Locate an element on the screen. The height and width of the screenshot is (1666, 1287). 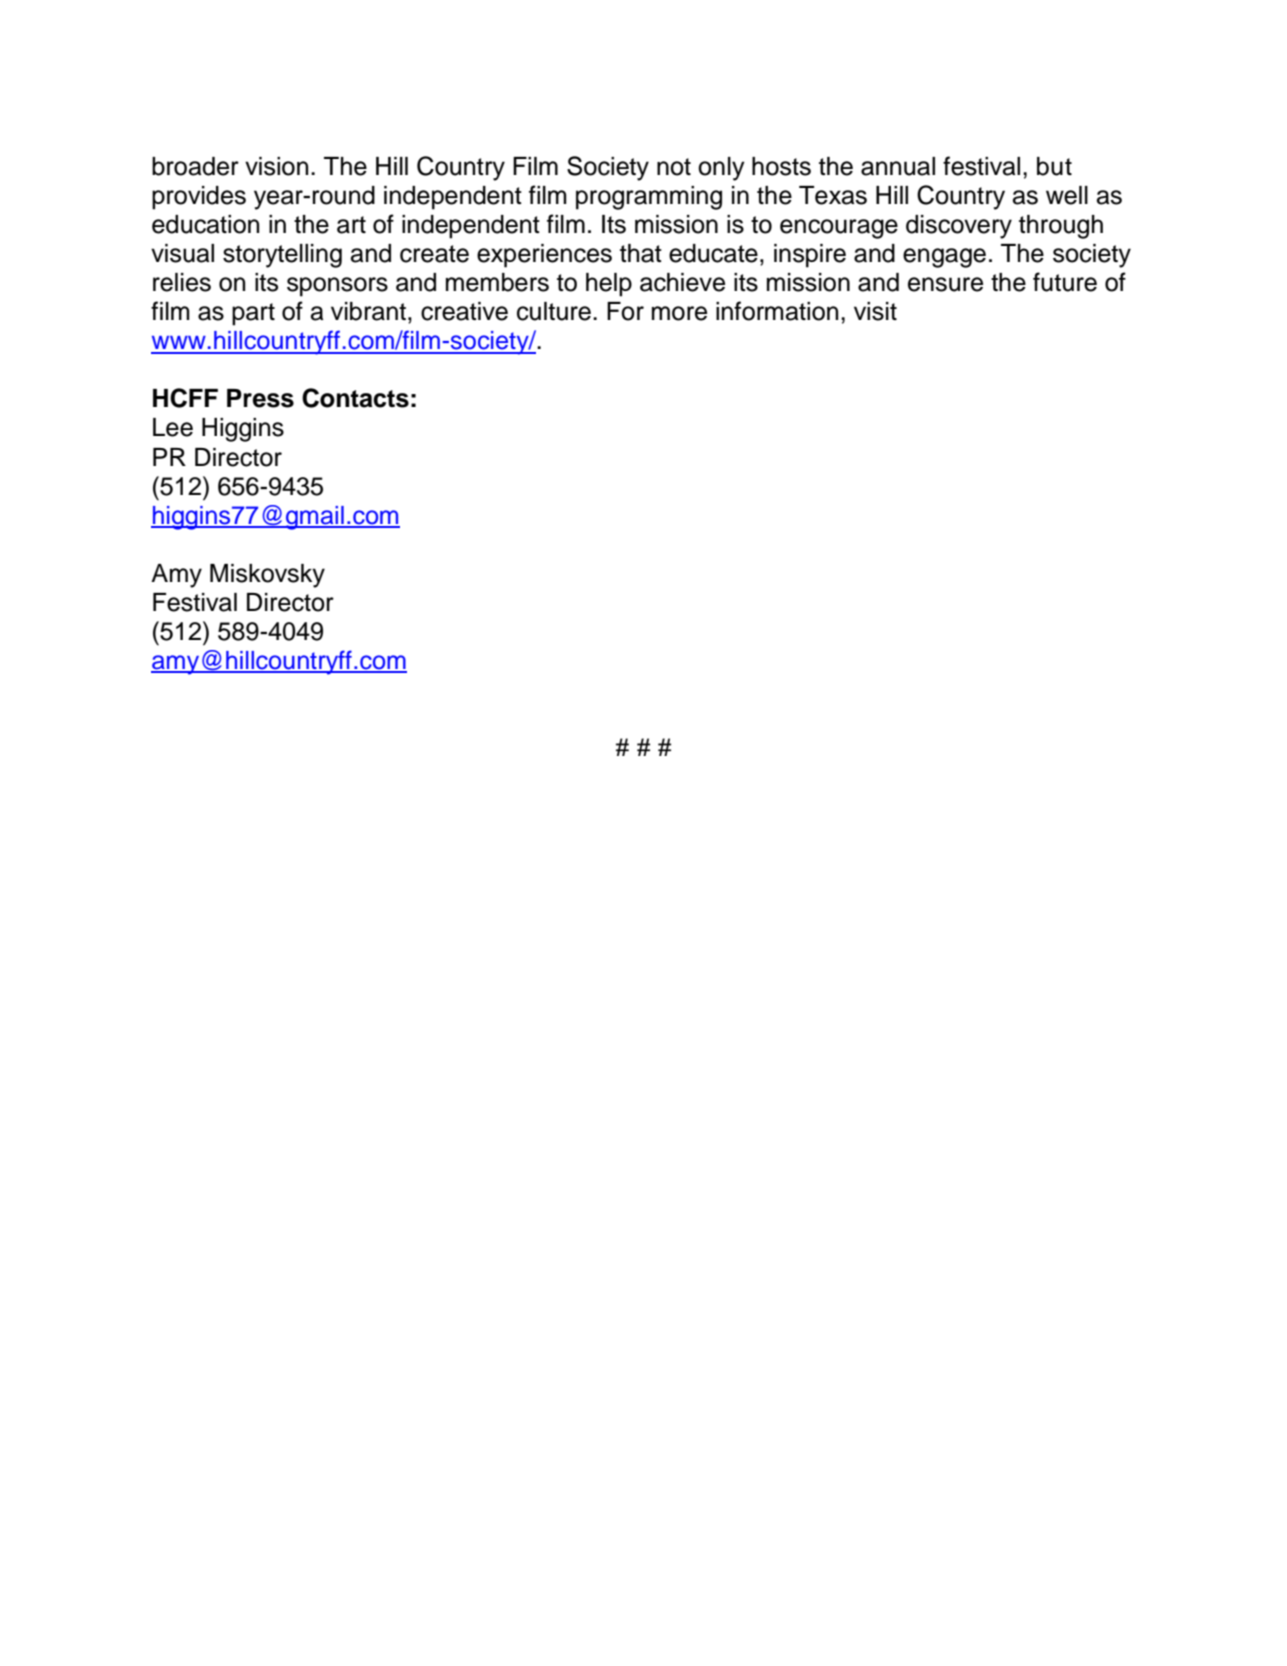
annual is located at coordinates (898, 166).
